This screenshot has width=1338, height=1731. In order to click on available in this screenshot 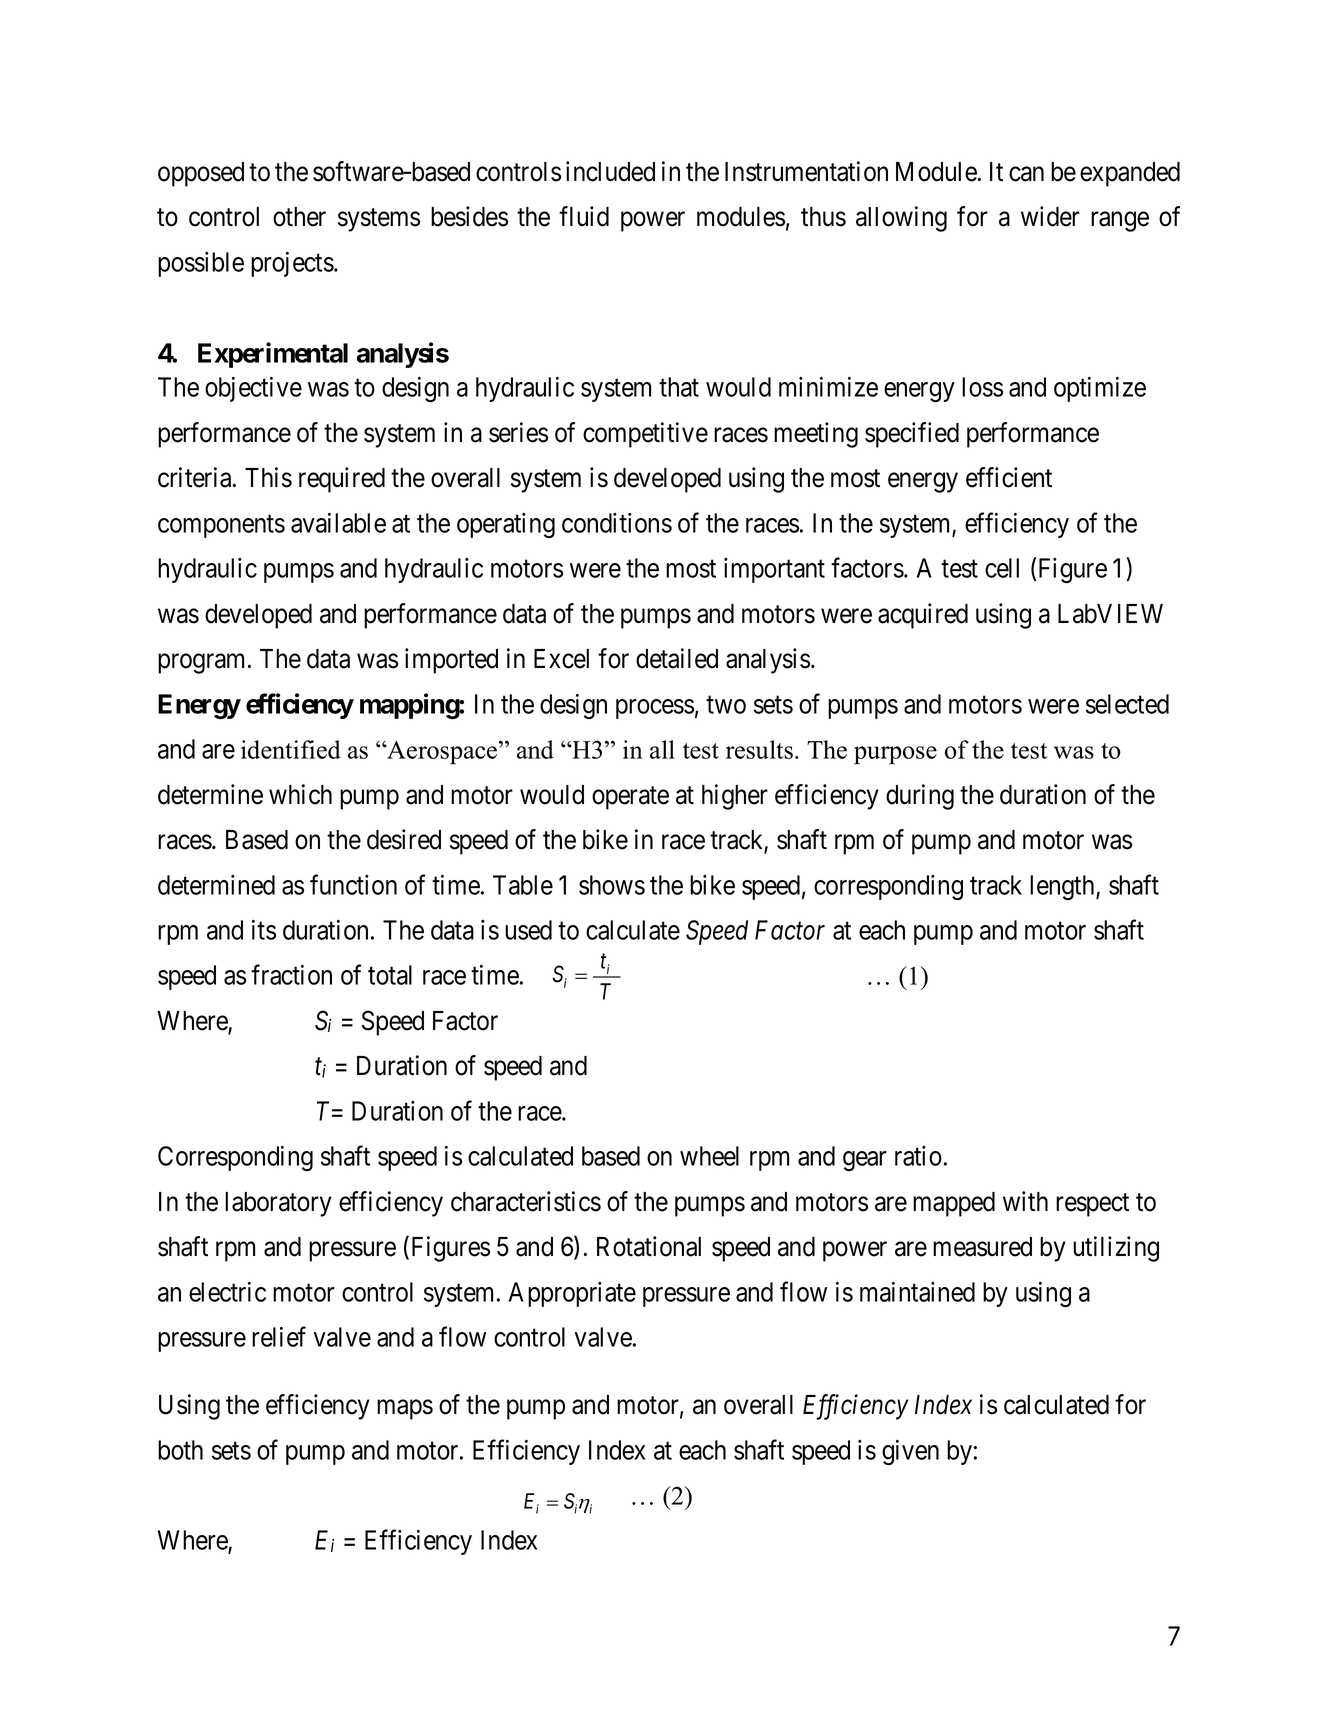, I will do `click(338, 523)`.
